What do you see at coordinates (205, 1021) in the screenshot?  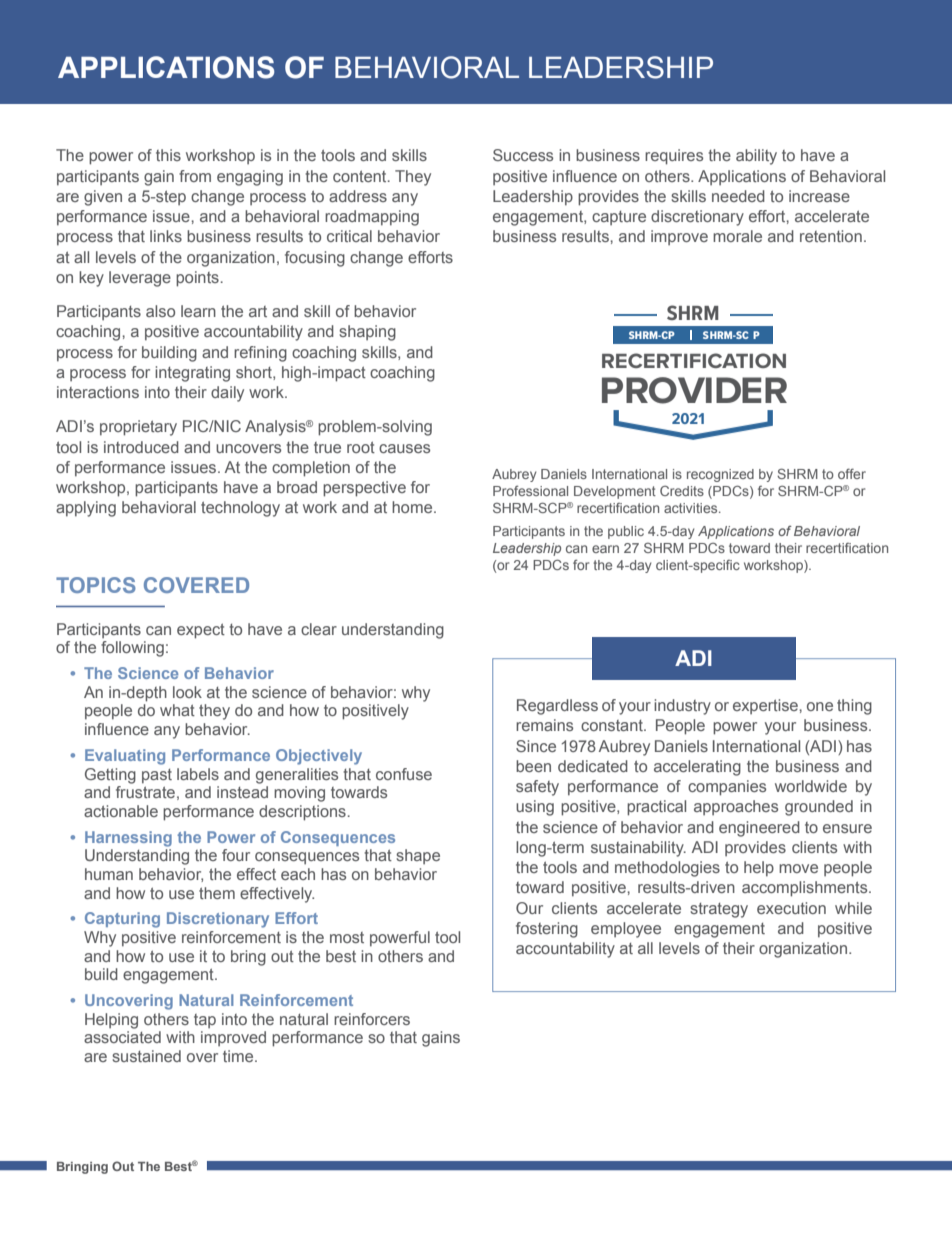 I see `tap` at bounding box center [205, 1021].
